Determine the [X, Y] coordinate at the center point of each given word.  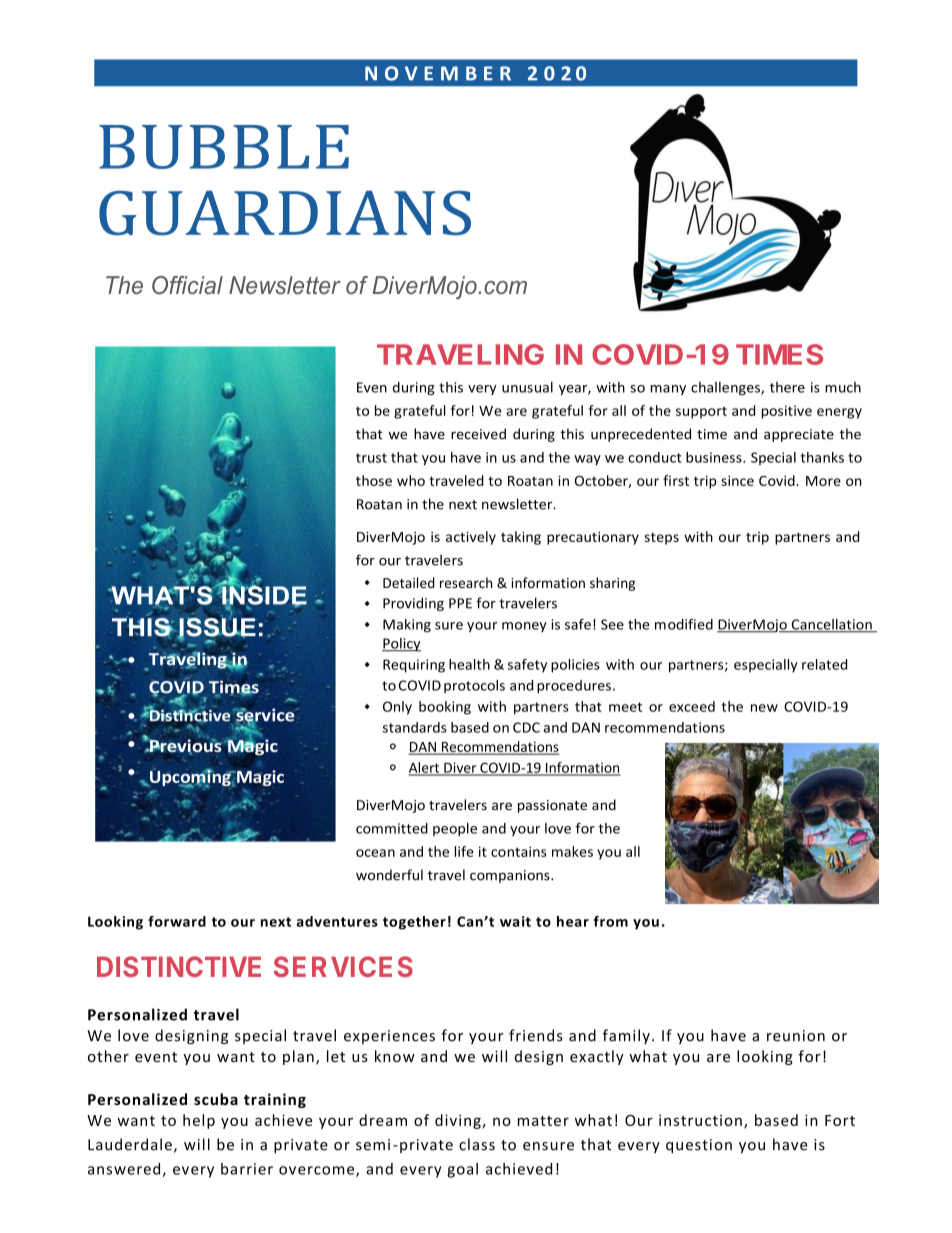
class [477, 1144]
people [455, 829]
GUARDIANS [285, 213]
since [737, 480]
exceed [692, 706]
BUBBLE [224, 147]
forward [177, 921]
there [787, 387]
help [199, 1121]
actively [471, 538]
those [374, 480]
